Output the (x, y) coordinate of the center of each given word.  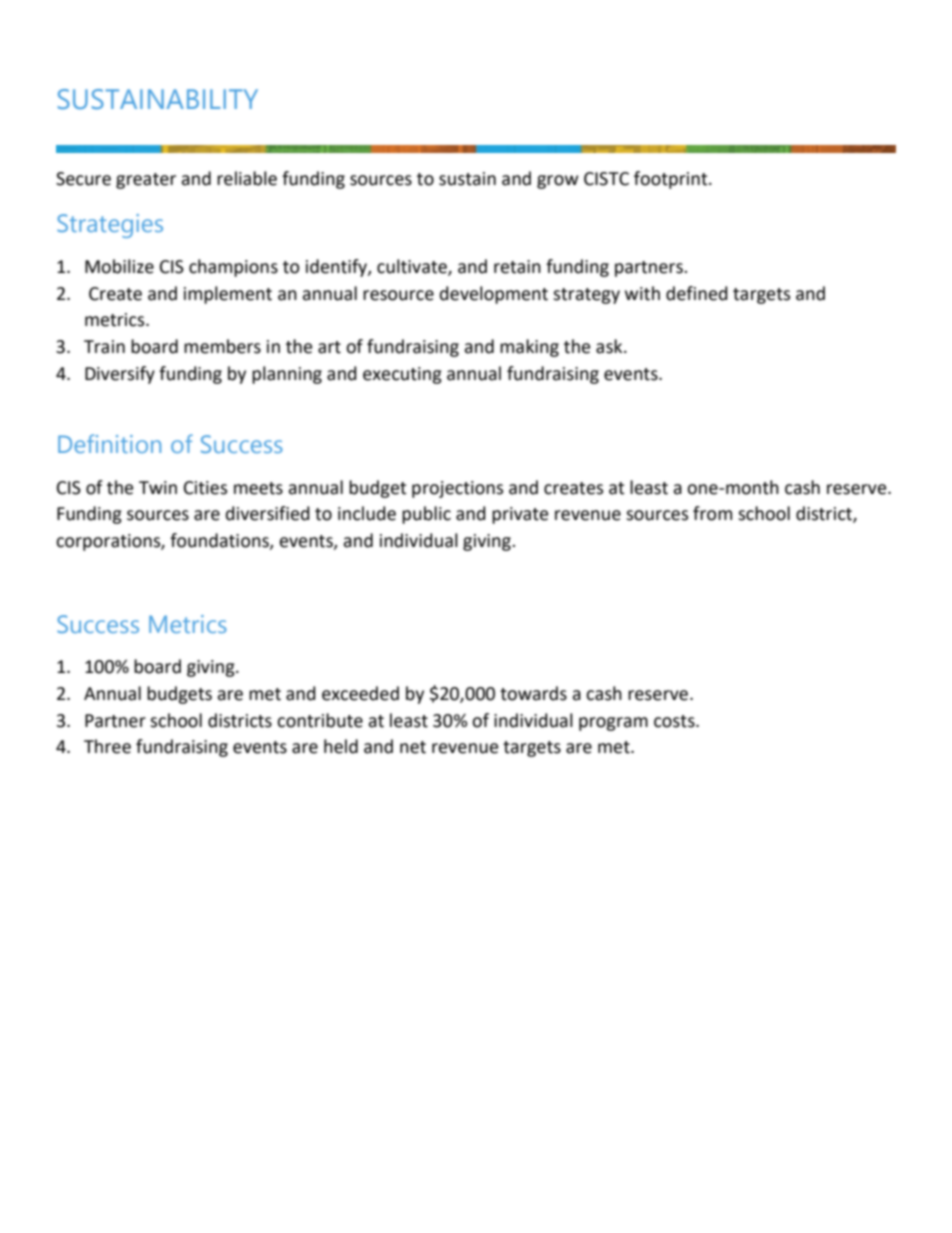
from (712, 513)
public (426, 515)
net (413, 747)
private (520, 515)
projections (457, 489)
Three (107, 746)
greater (146, 181)
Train (104, 347)
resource (398, 295)
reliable (247, 178)
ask (610, 346)
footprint (672, 180)
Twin (158, 487)
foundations (220, 541)
